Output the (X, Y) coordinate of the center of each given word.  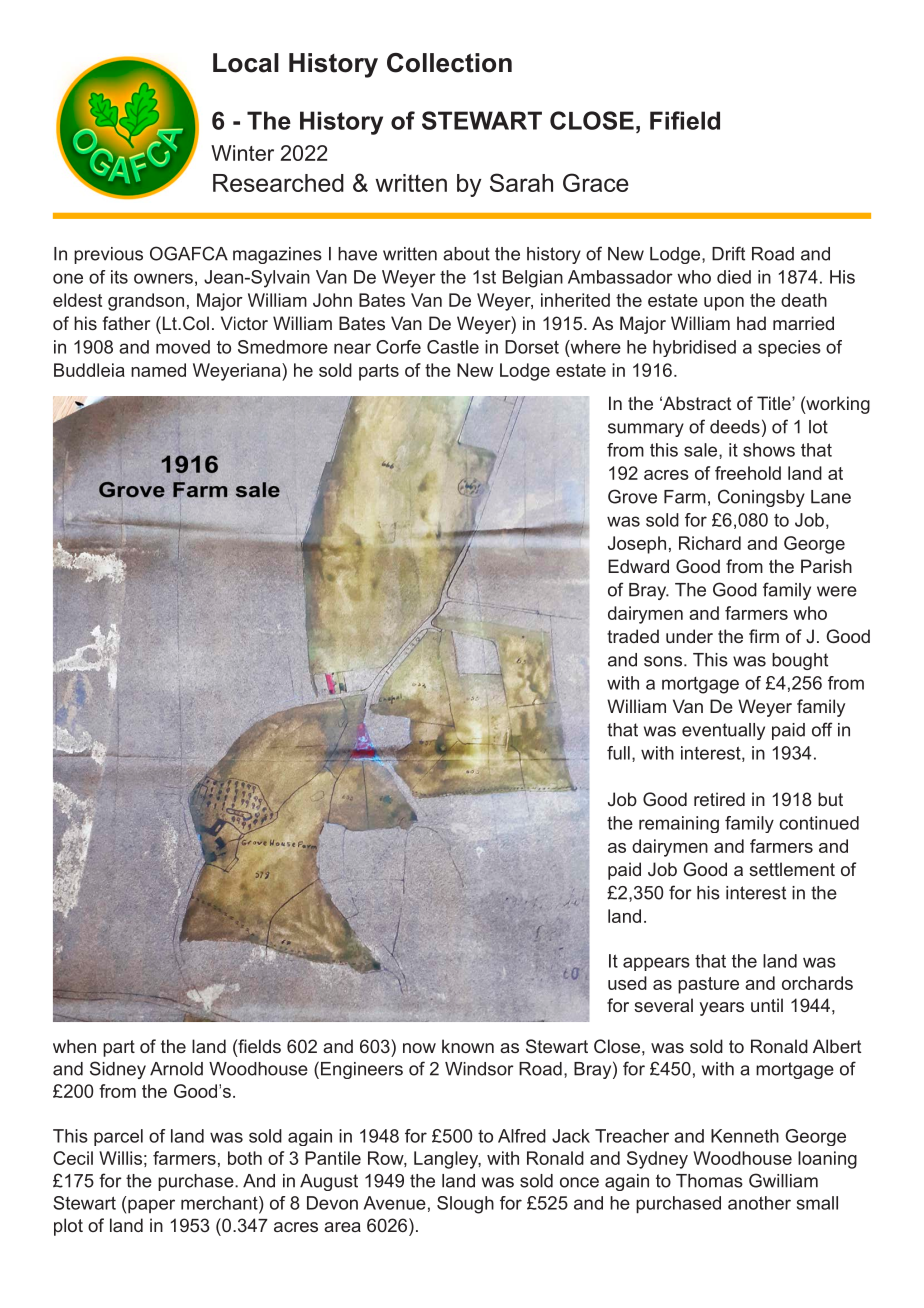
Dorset (532, 347)
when (74, 1046)
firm (764, 636)
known (468, 1046)
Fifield (685, 120)
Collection (449, 63)
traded (633, 636)
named (158, 370)
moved (183, 347)
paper (151, 1206)
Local (246, 63)
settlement (792, 869)
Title (775, 403)
